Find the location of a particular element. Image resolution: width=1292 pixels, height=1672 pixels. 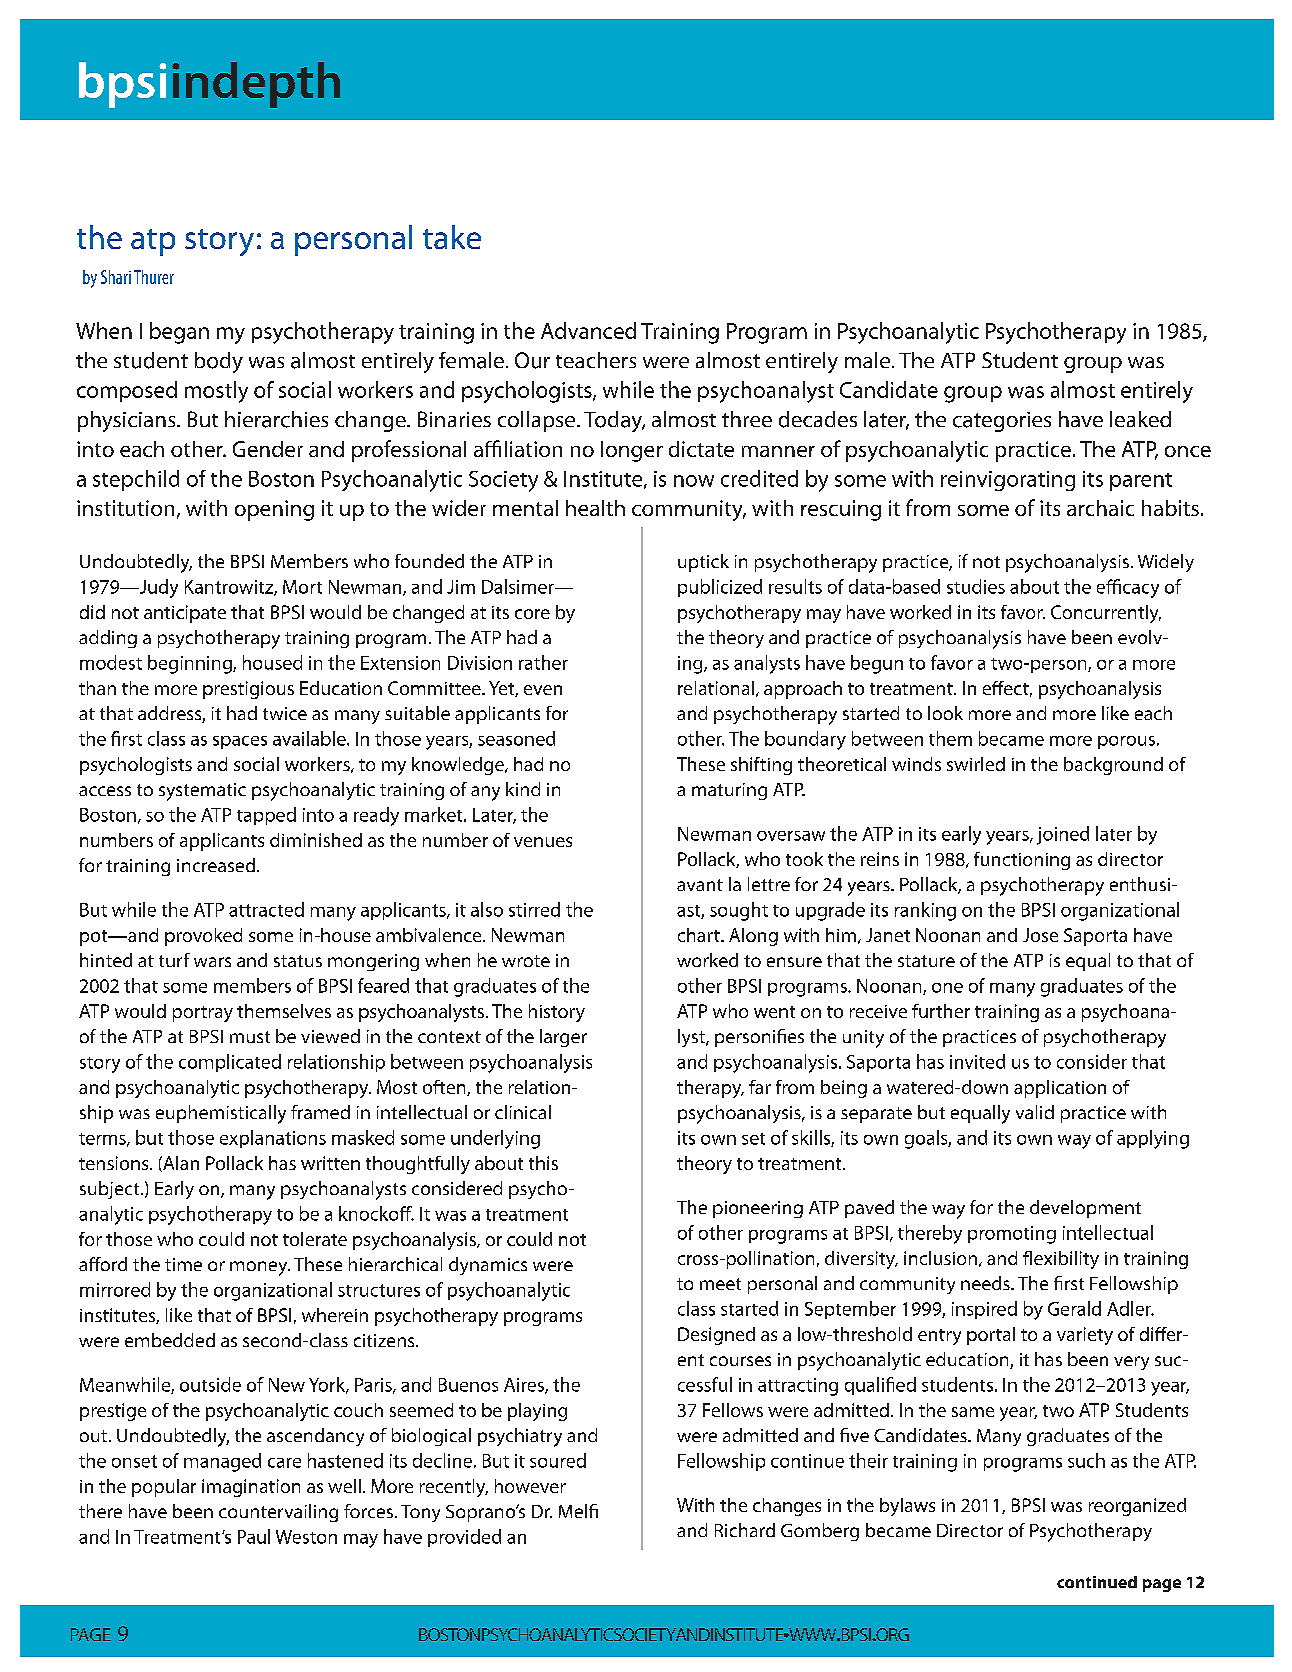

Advanced is located at coordinates (588, 330).
